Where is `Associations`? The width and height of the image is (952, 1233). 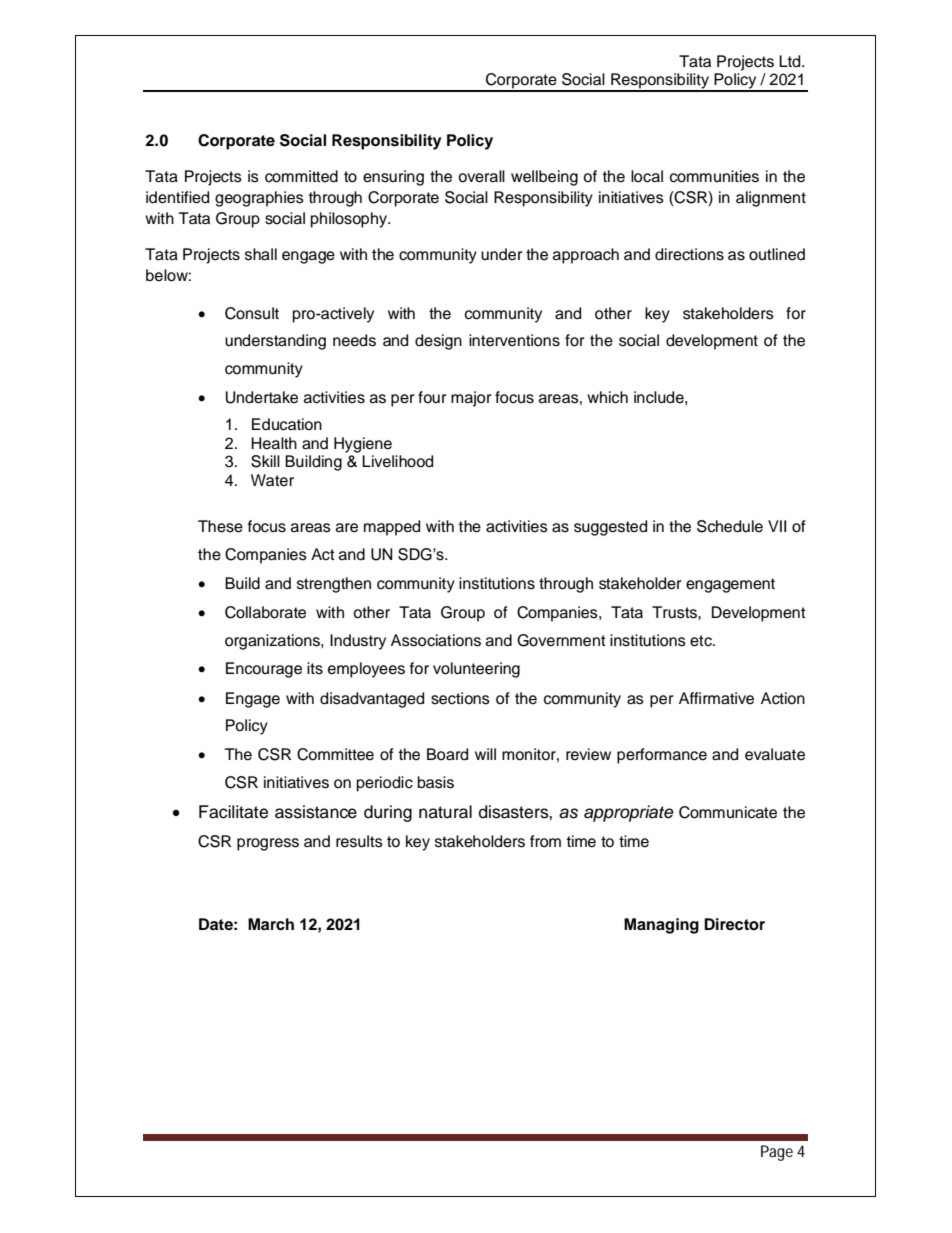 Associations is located at coordinates (436, 640).
